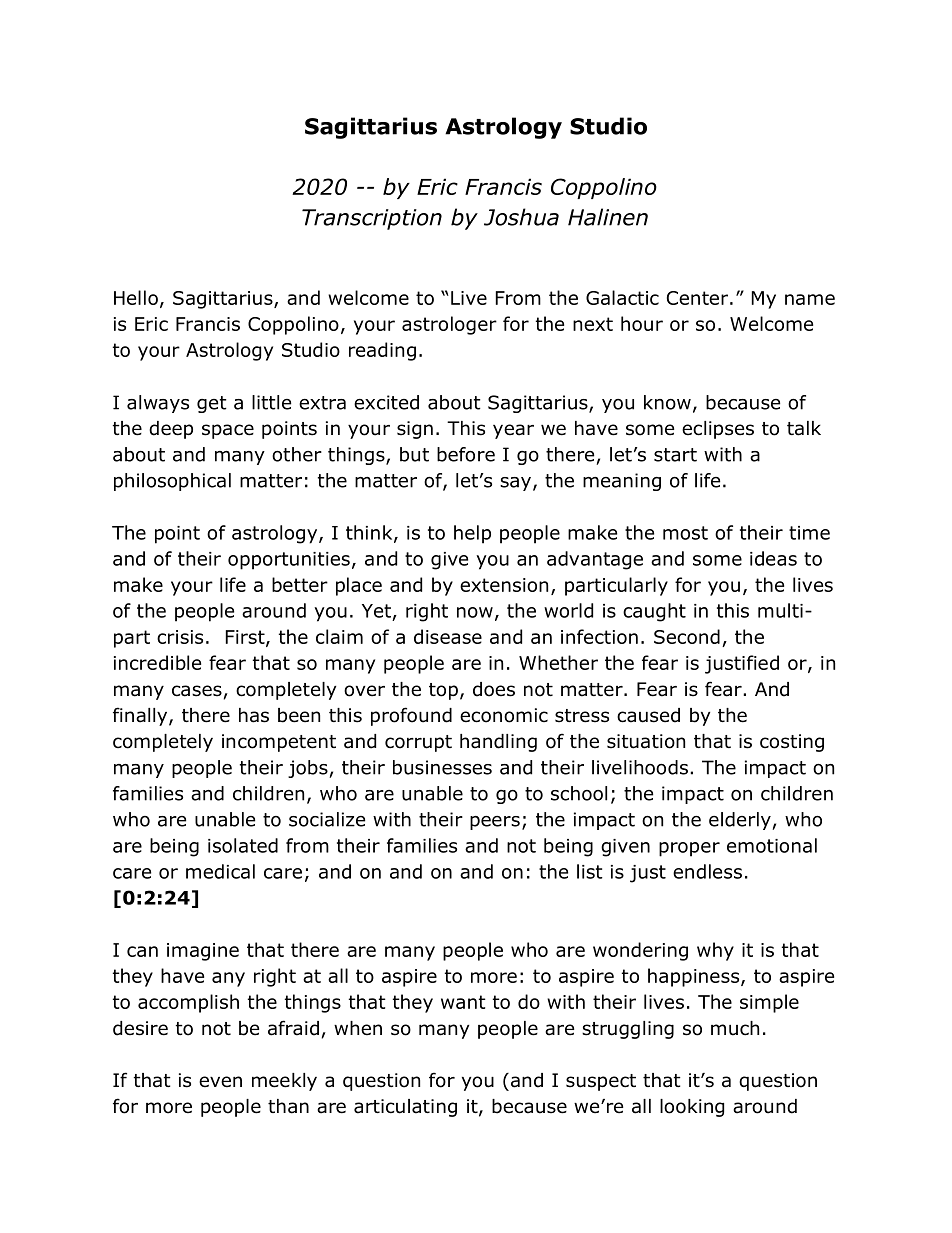 The height and width of the page is (1233, 952). Describe the element at coordinates (220, 871) in the page. I see `medical` at that location.
